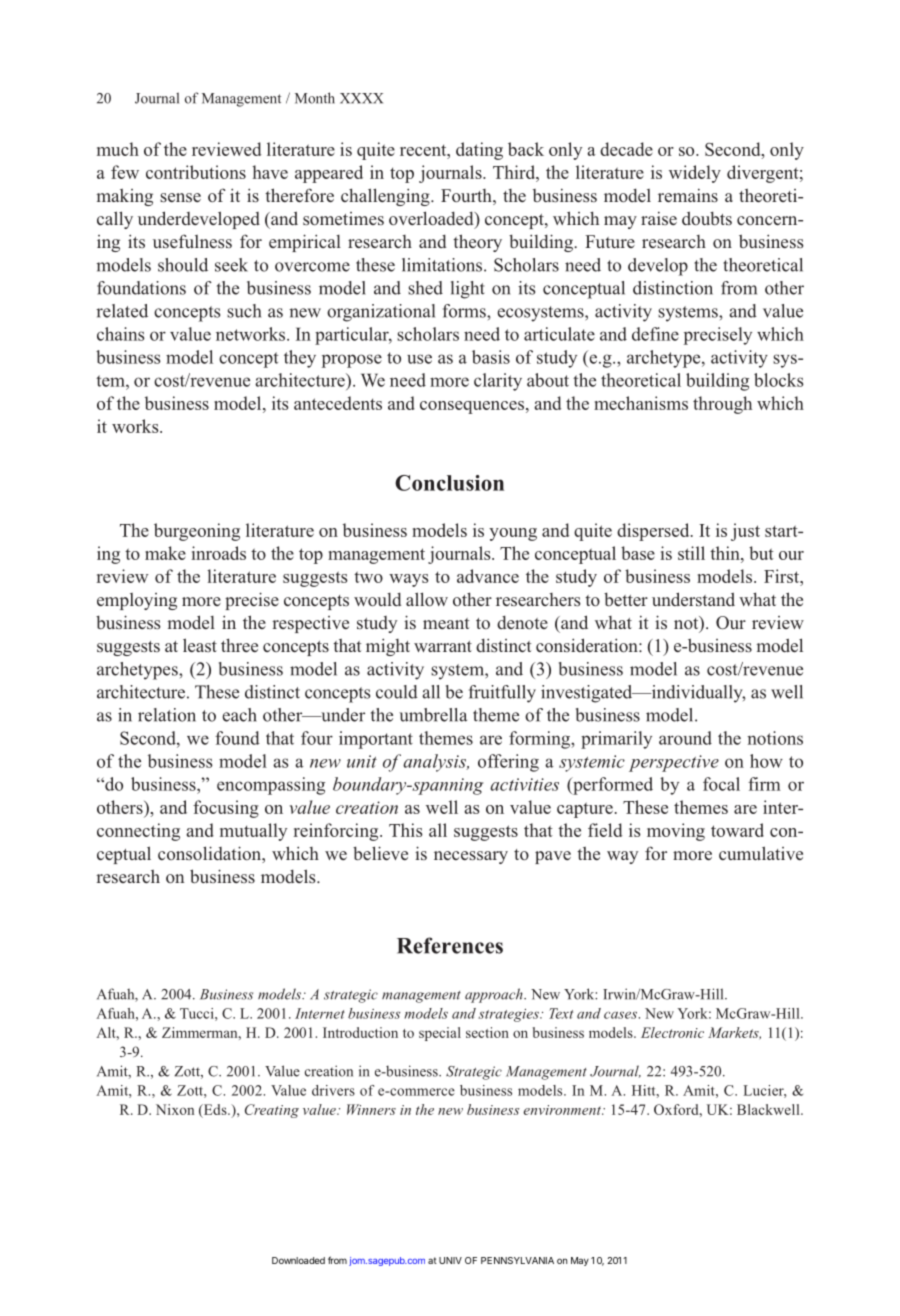 The width and height of the document is (900, 1316). Describe the element at coordinates (200, 645) in the document. I see `least` at that location.
